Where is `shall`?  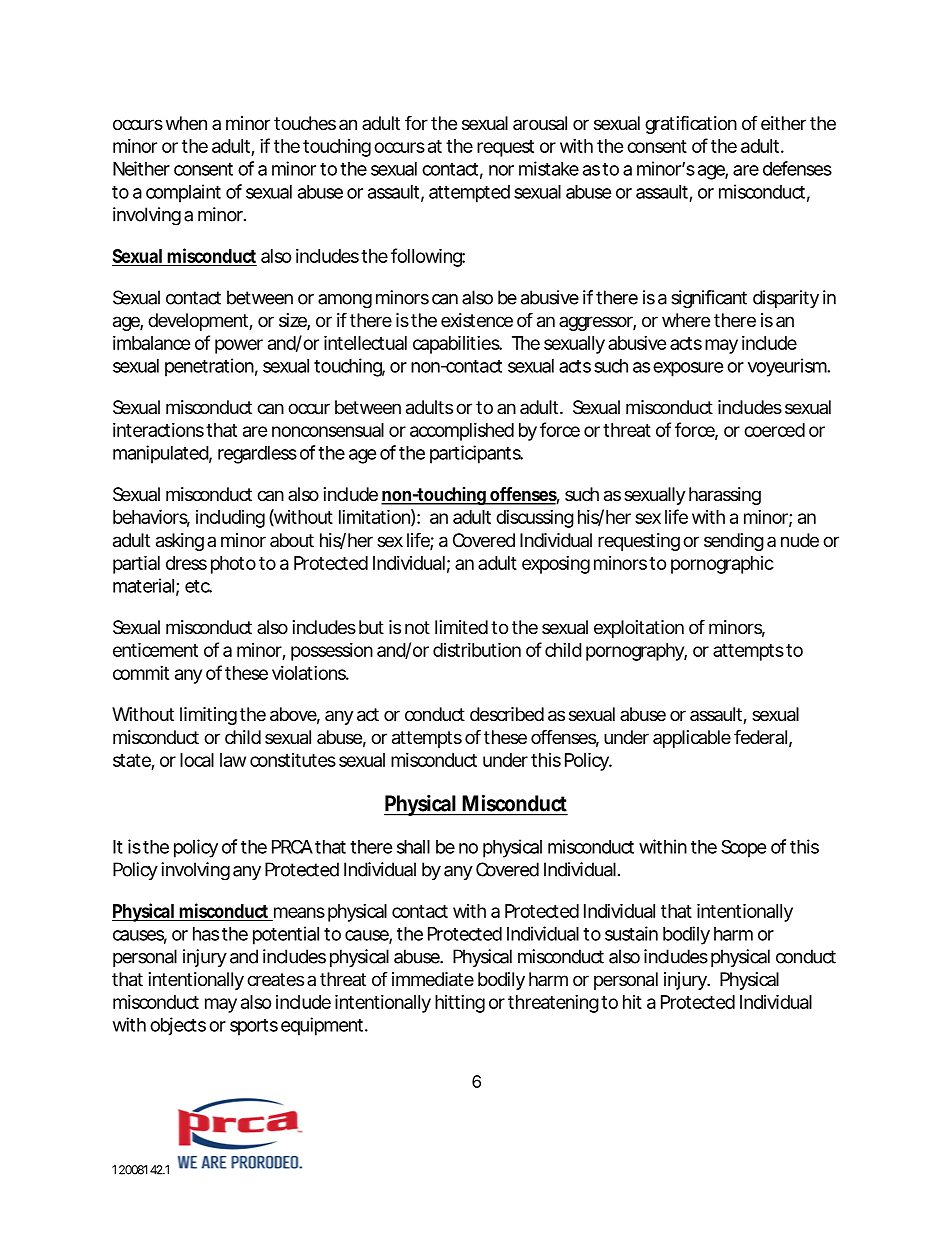 shall is located at coordinates (413, 847).
